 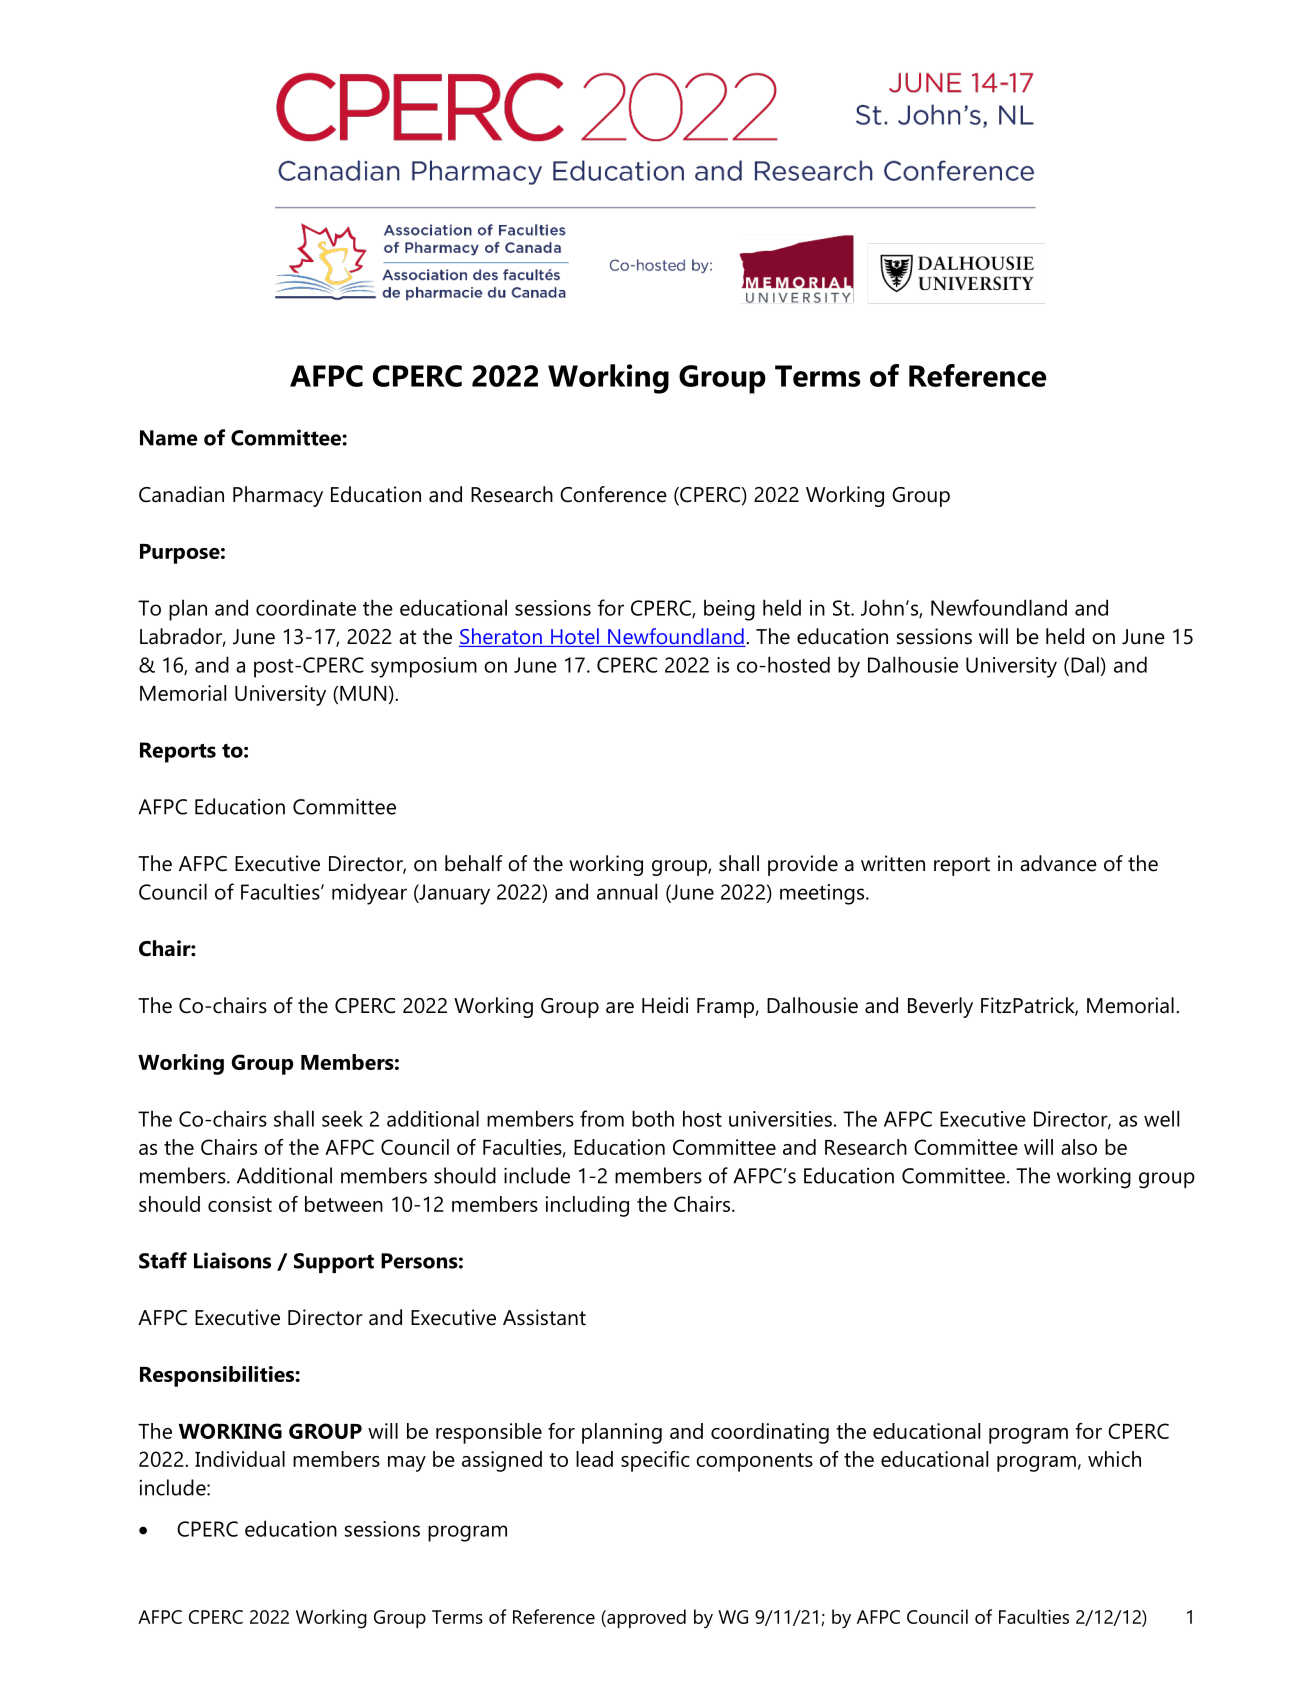 I want to click on Hotel, so click(x=575, y=637).
